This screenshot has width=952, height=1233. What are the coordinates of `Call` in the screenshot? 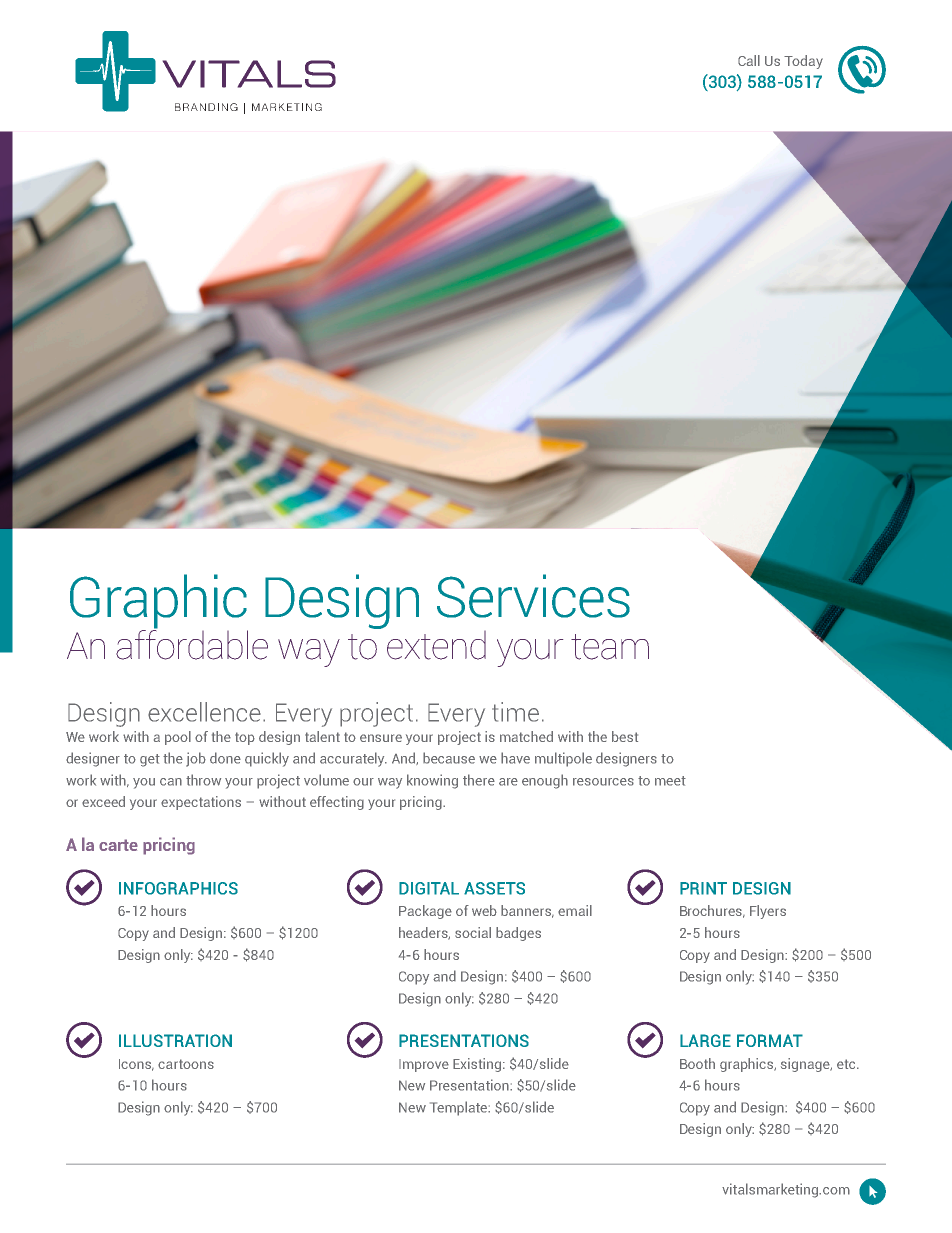 It's located at (749, 60).
